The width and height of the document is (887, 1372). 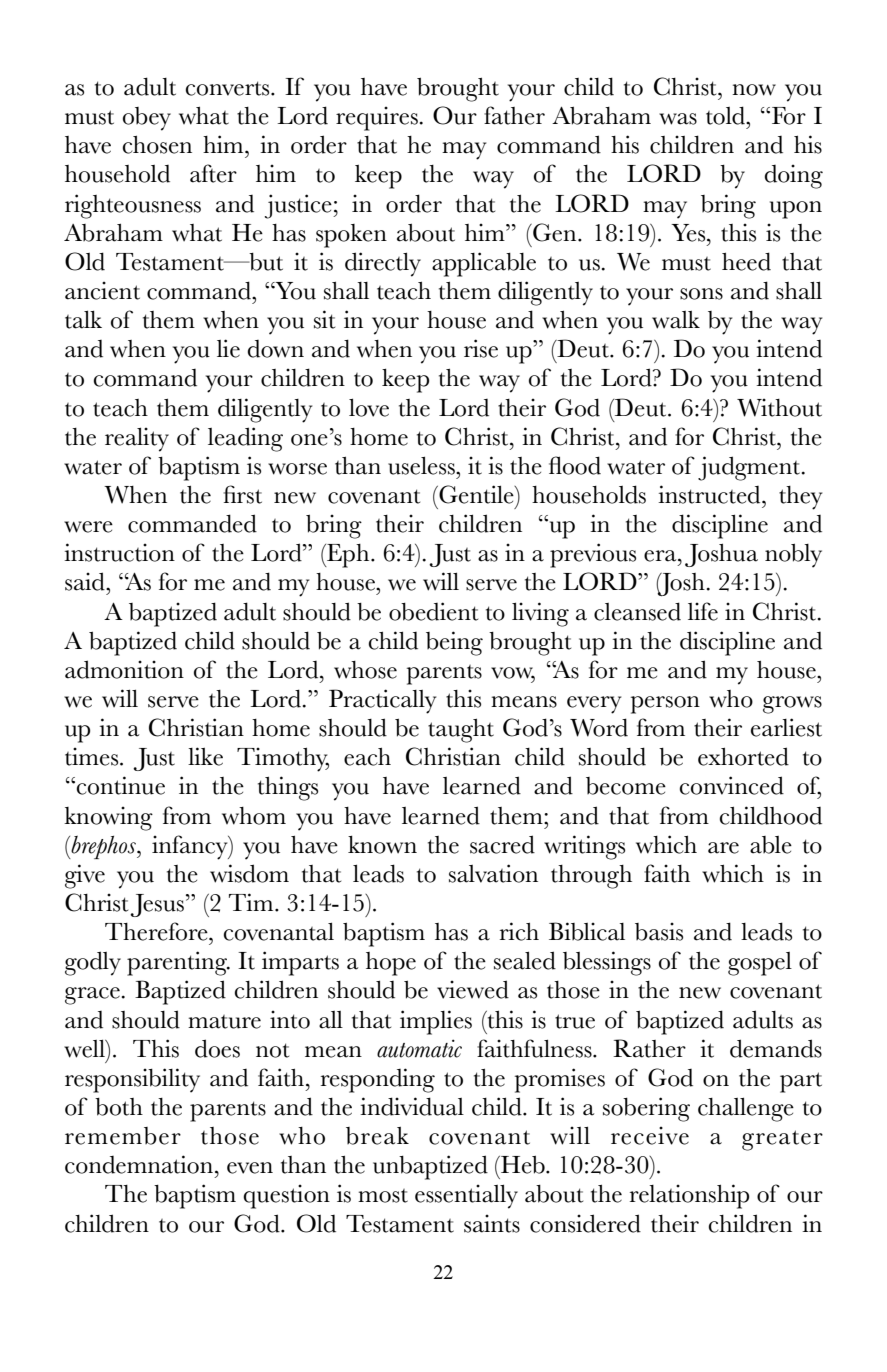 I want to click on Gentile, so click(x=476, y=494).
